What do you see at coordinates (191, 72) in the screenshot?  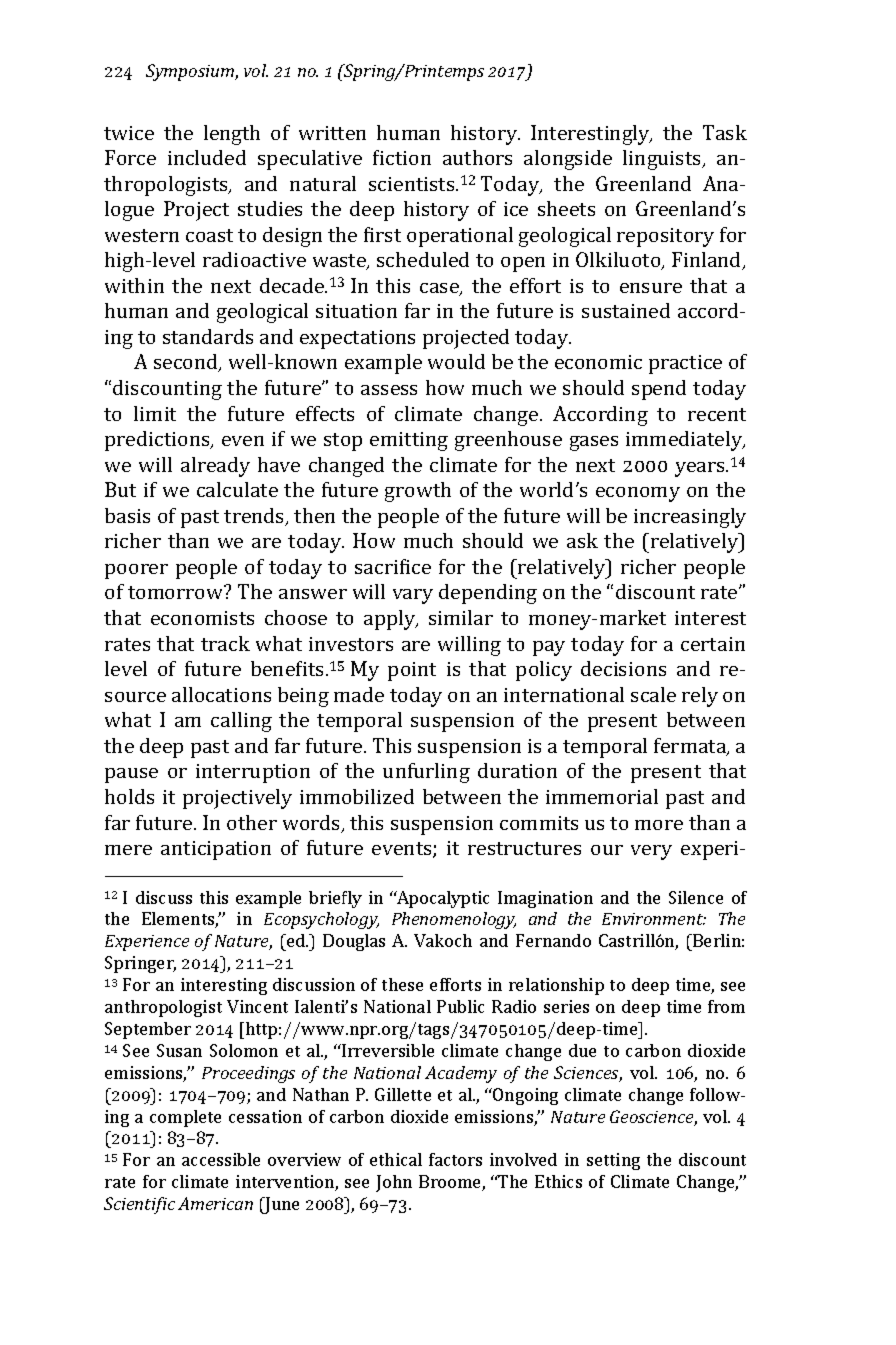 I see `Symposium` at bounding box center [191, 72].
